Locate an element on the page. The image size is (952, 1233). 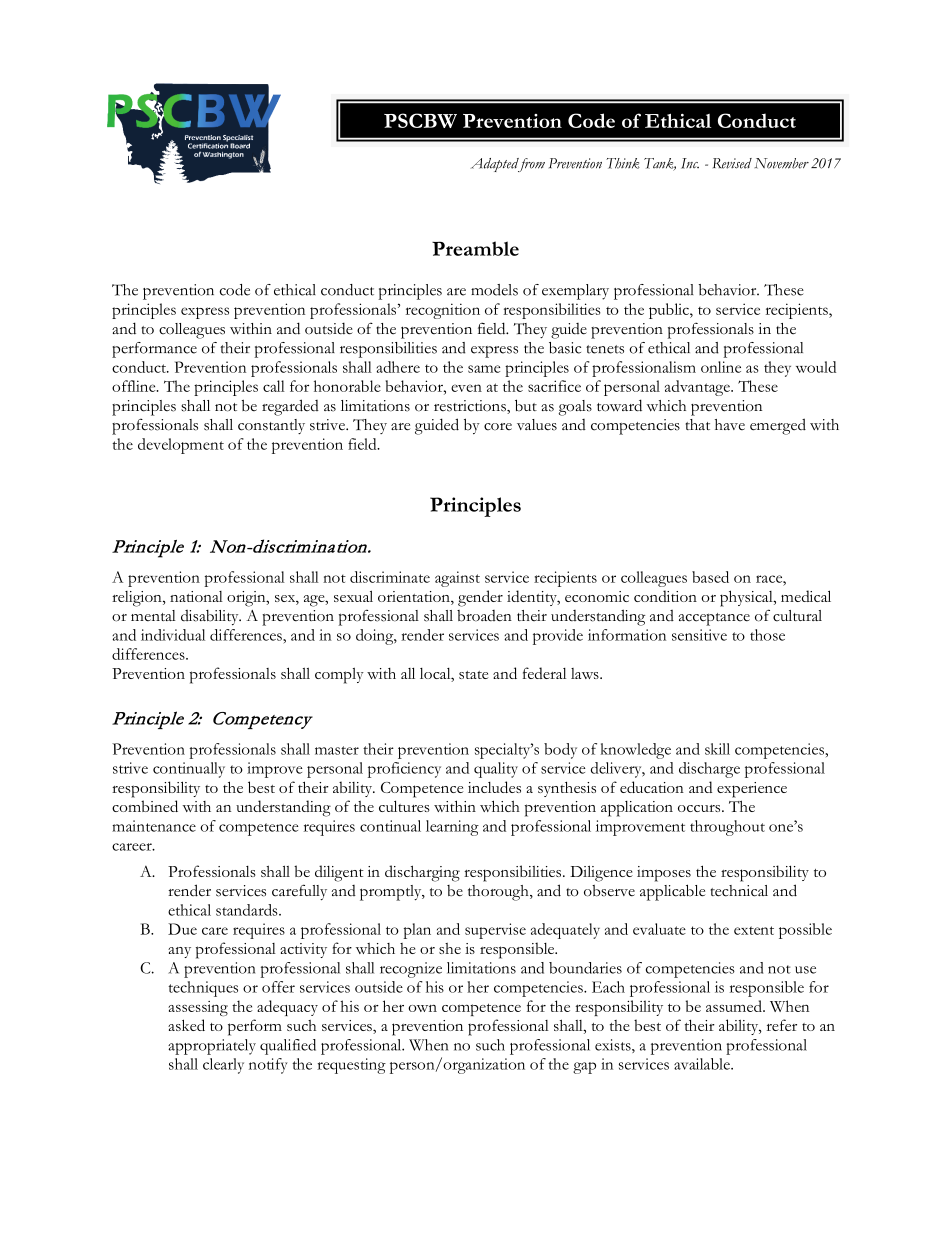
Preamble is located at coordinates (475, 248).
